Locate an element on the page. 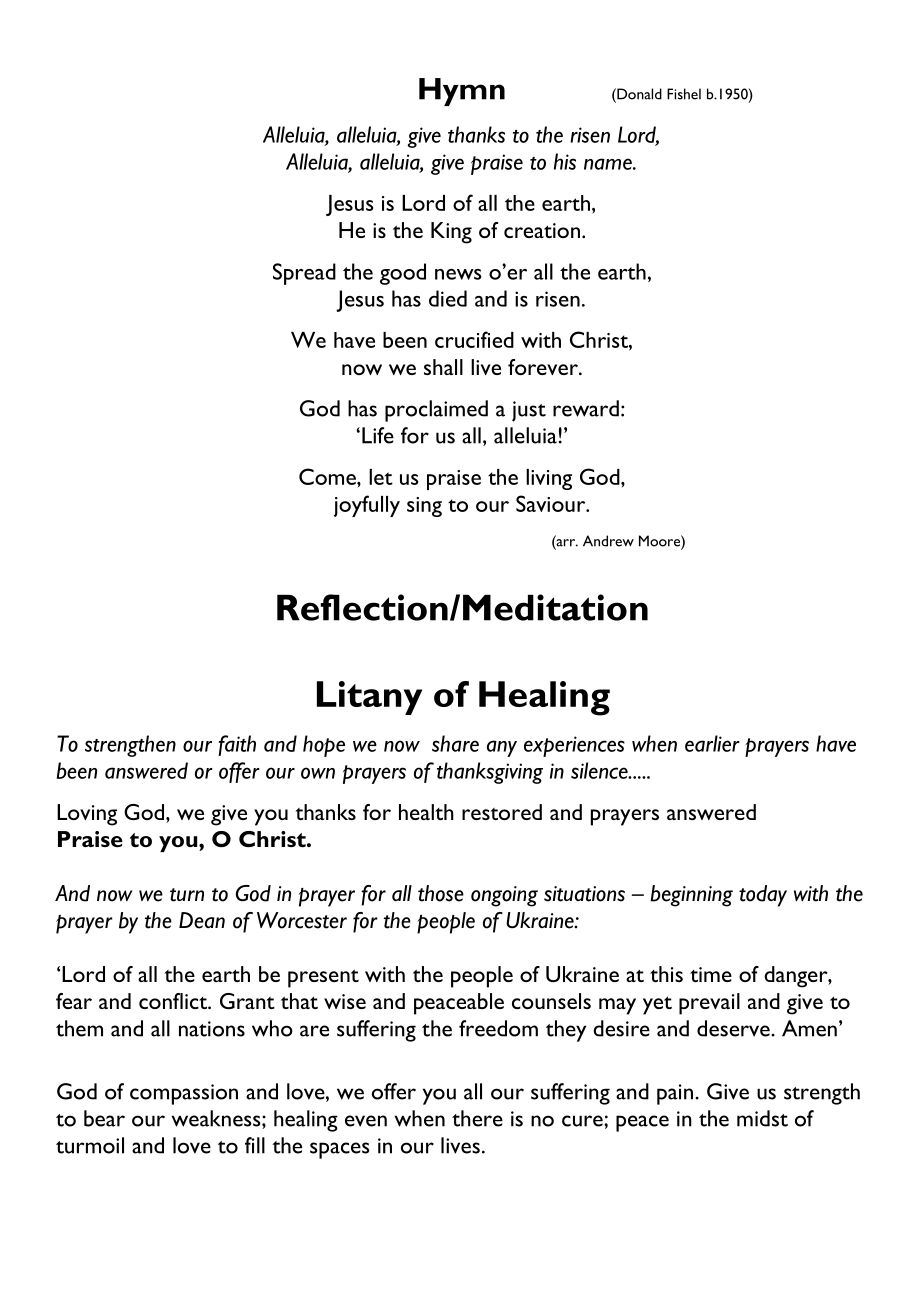 The height and width of the page is (1308, 924). Come is located at coordinates (328, 476).
